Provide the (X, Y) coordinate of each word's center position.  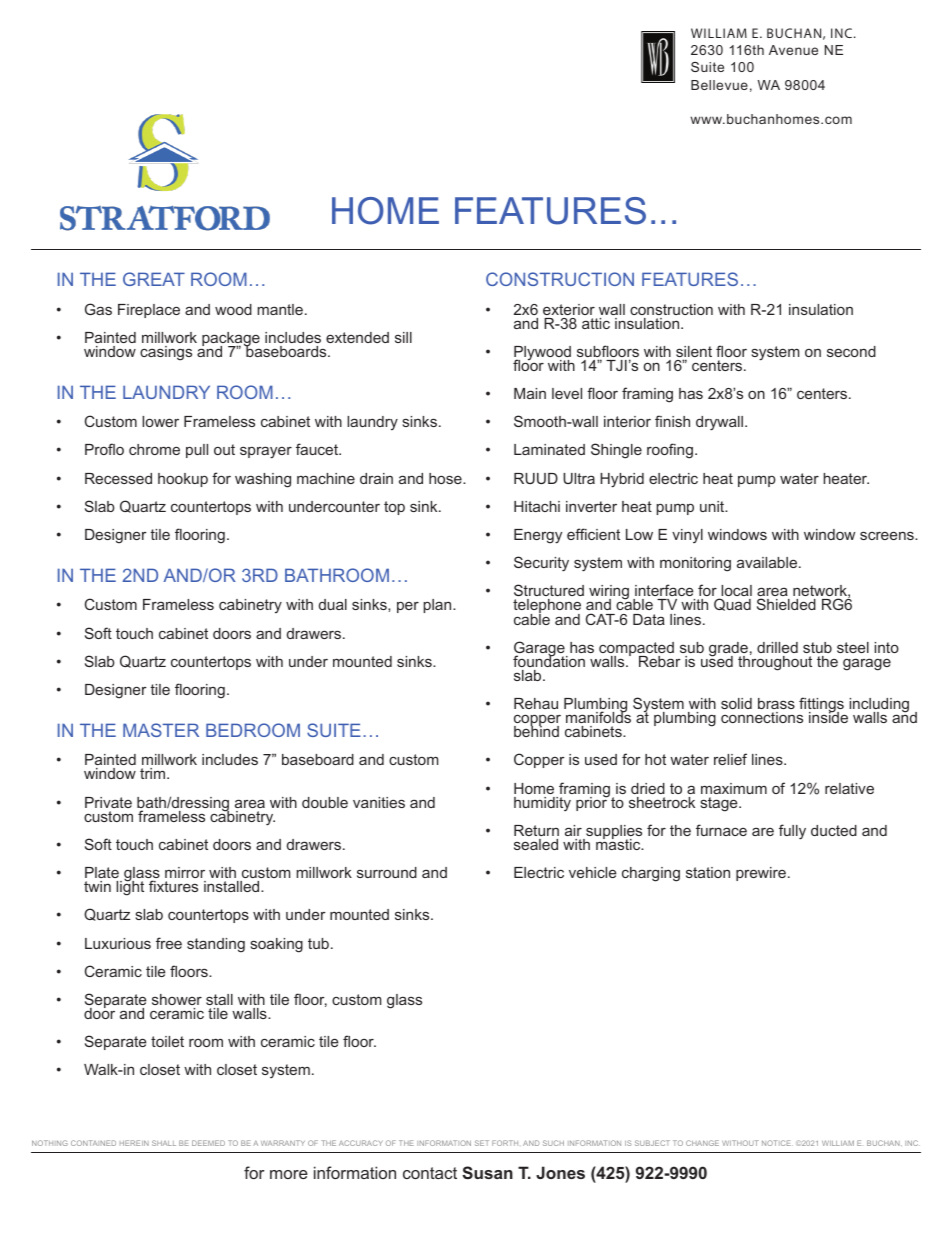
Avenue (793, 50)
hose (446, 478)
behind (536, 730)
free (169, 943)
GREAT (154, 279)
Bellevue (719, 85)
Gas (98, 309)
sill (403, 337)
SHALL (164, 1143)
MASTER (161, 730)
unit (713, 506)
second (851, 351)
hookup (183, 480)
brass (776, 703)
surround (387, 872)
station (708, 872)
